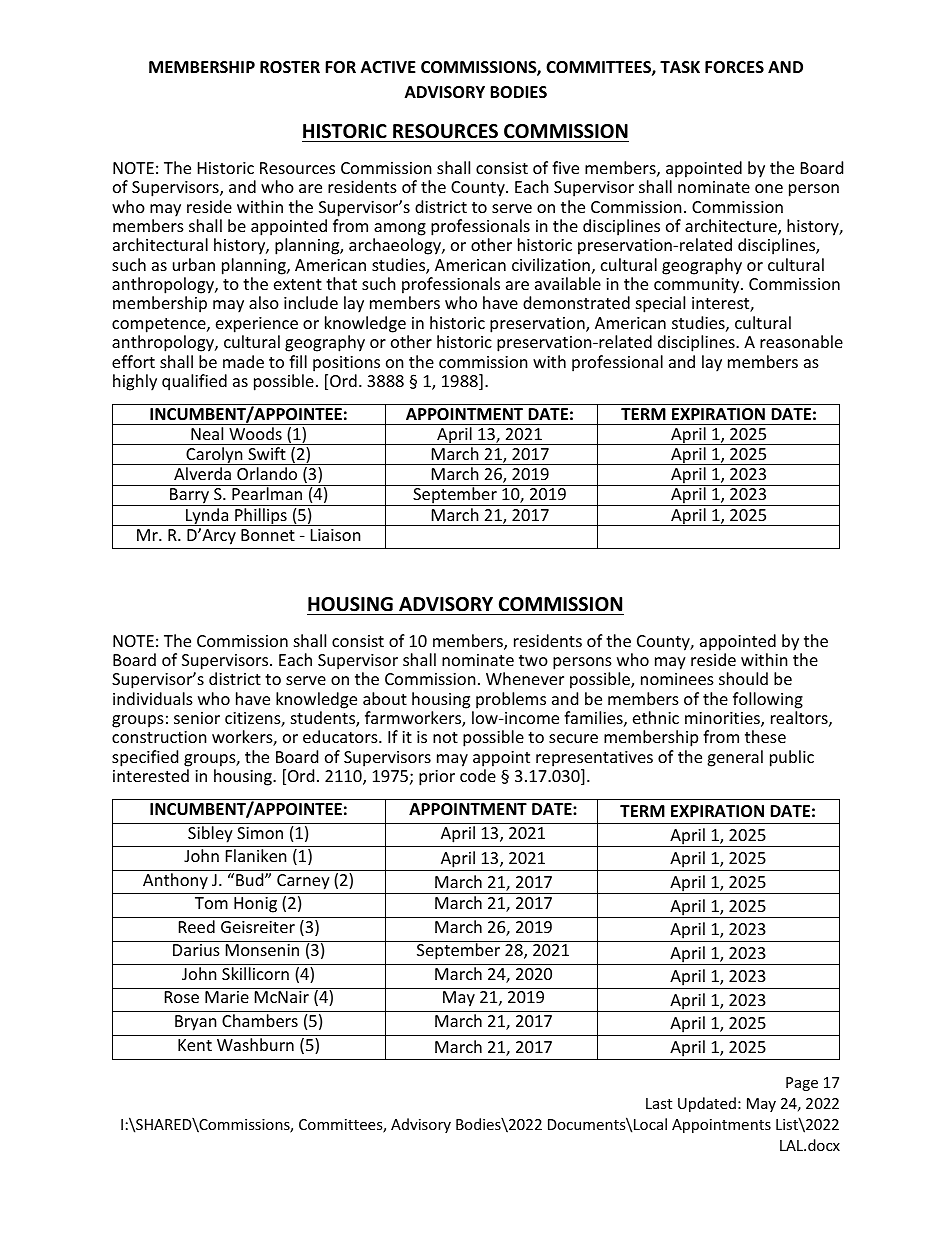 This document has width=952, height=1233. What do you see at coordinates (261, 517) in the document?
I see `Phillips` at bounding box center [261, 517].
